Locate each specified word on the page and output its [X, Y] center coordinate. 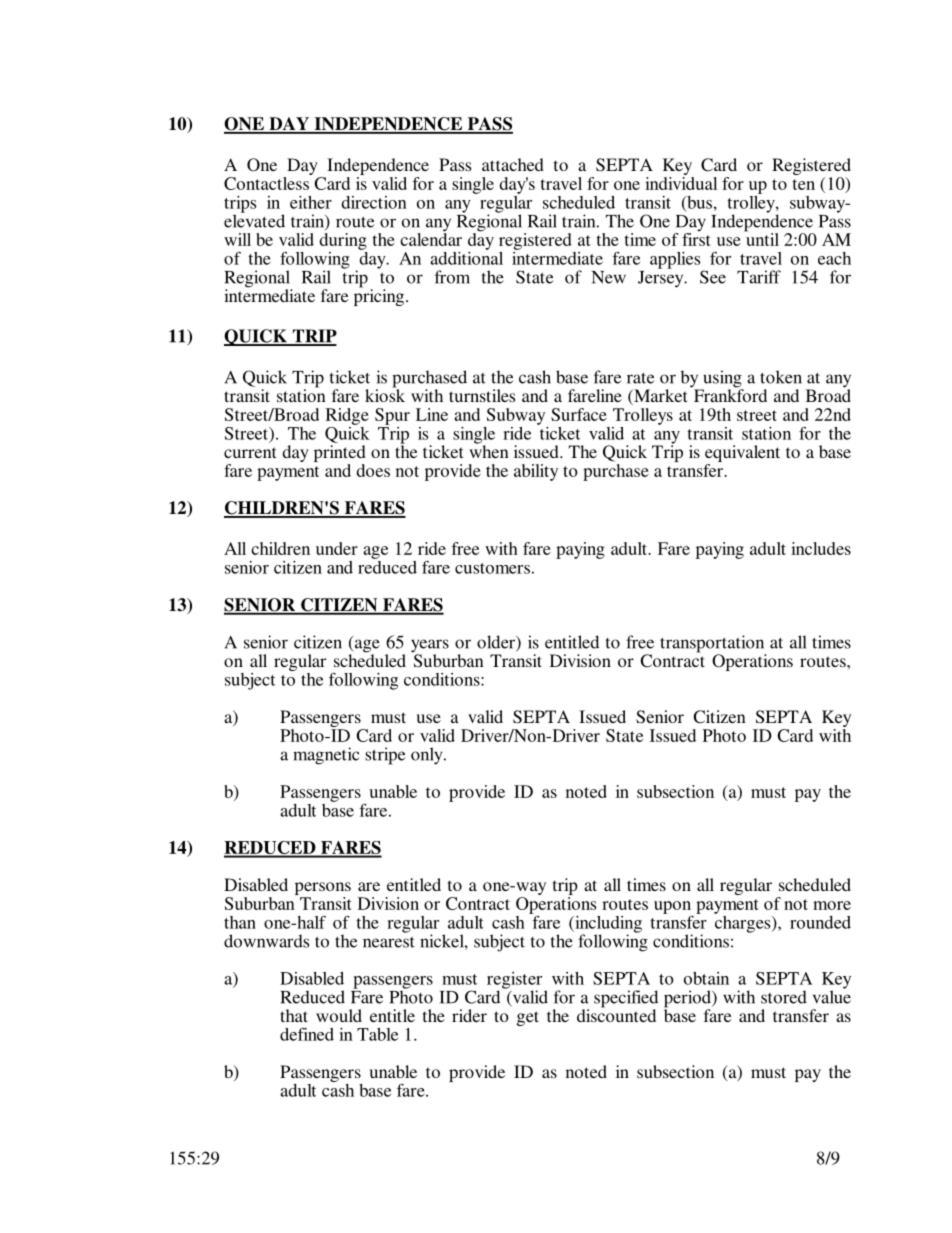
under [337, 548]
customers [492, 568]
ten [803, 184]
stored [784, 997]
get [528, 1018]
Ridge [347, 416]
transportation [713, 645]
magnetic [326, 756]
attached [513, 164]
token [781, 377]
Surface [579, 414]
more [832, 905]
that [294, 1015]
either [311, 202]
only [428, 756]
